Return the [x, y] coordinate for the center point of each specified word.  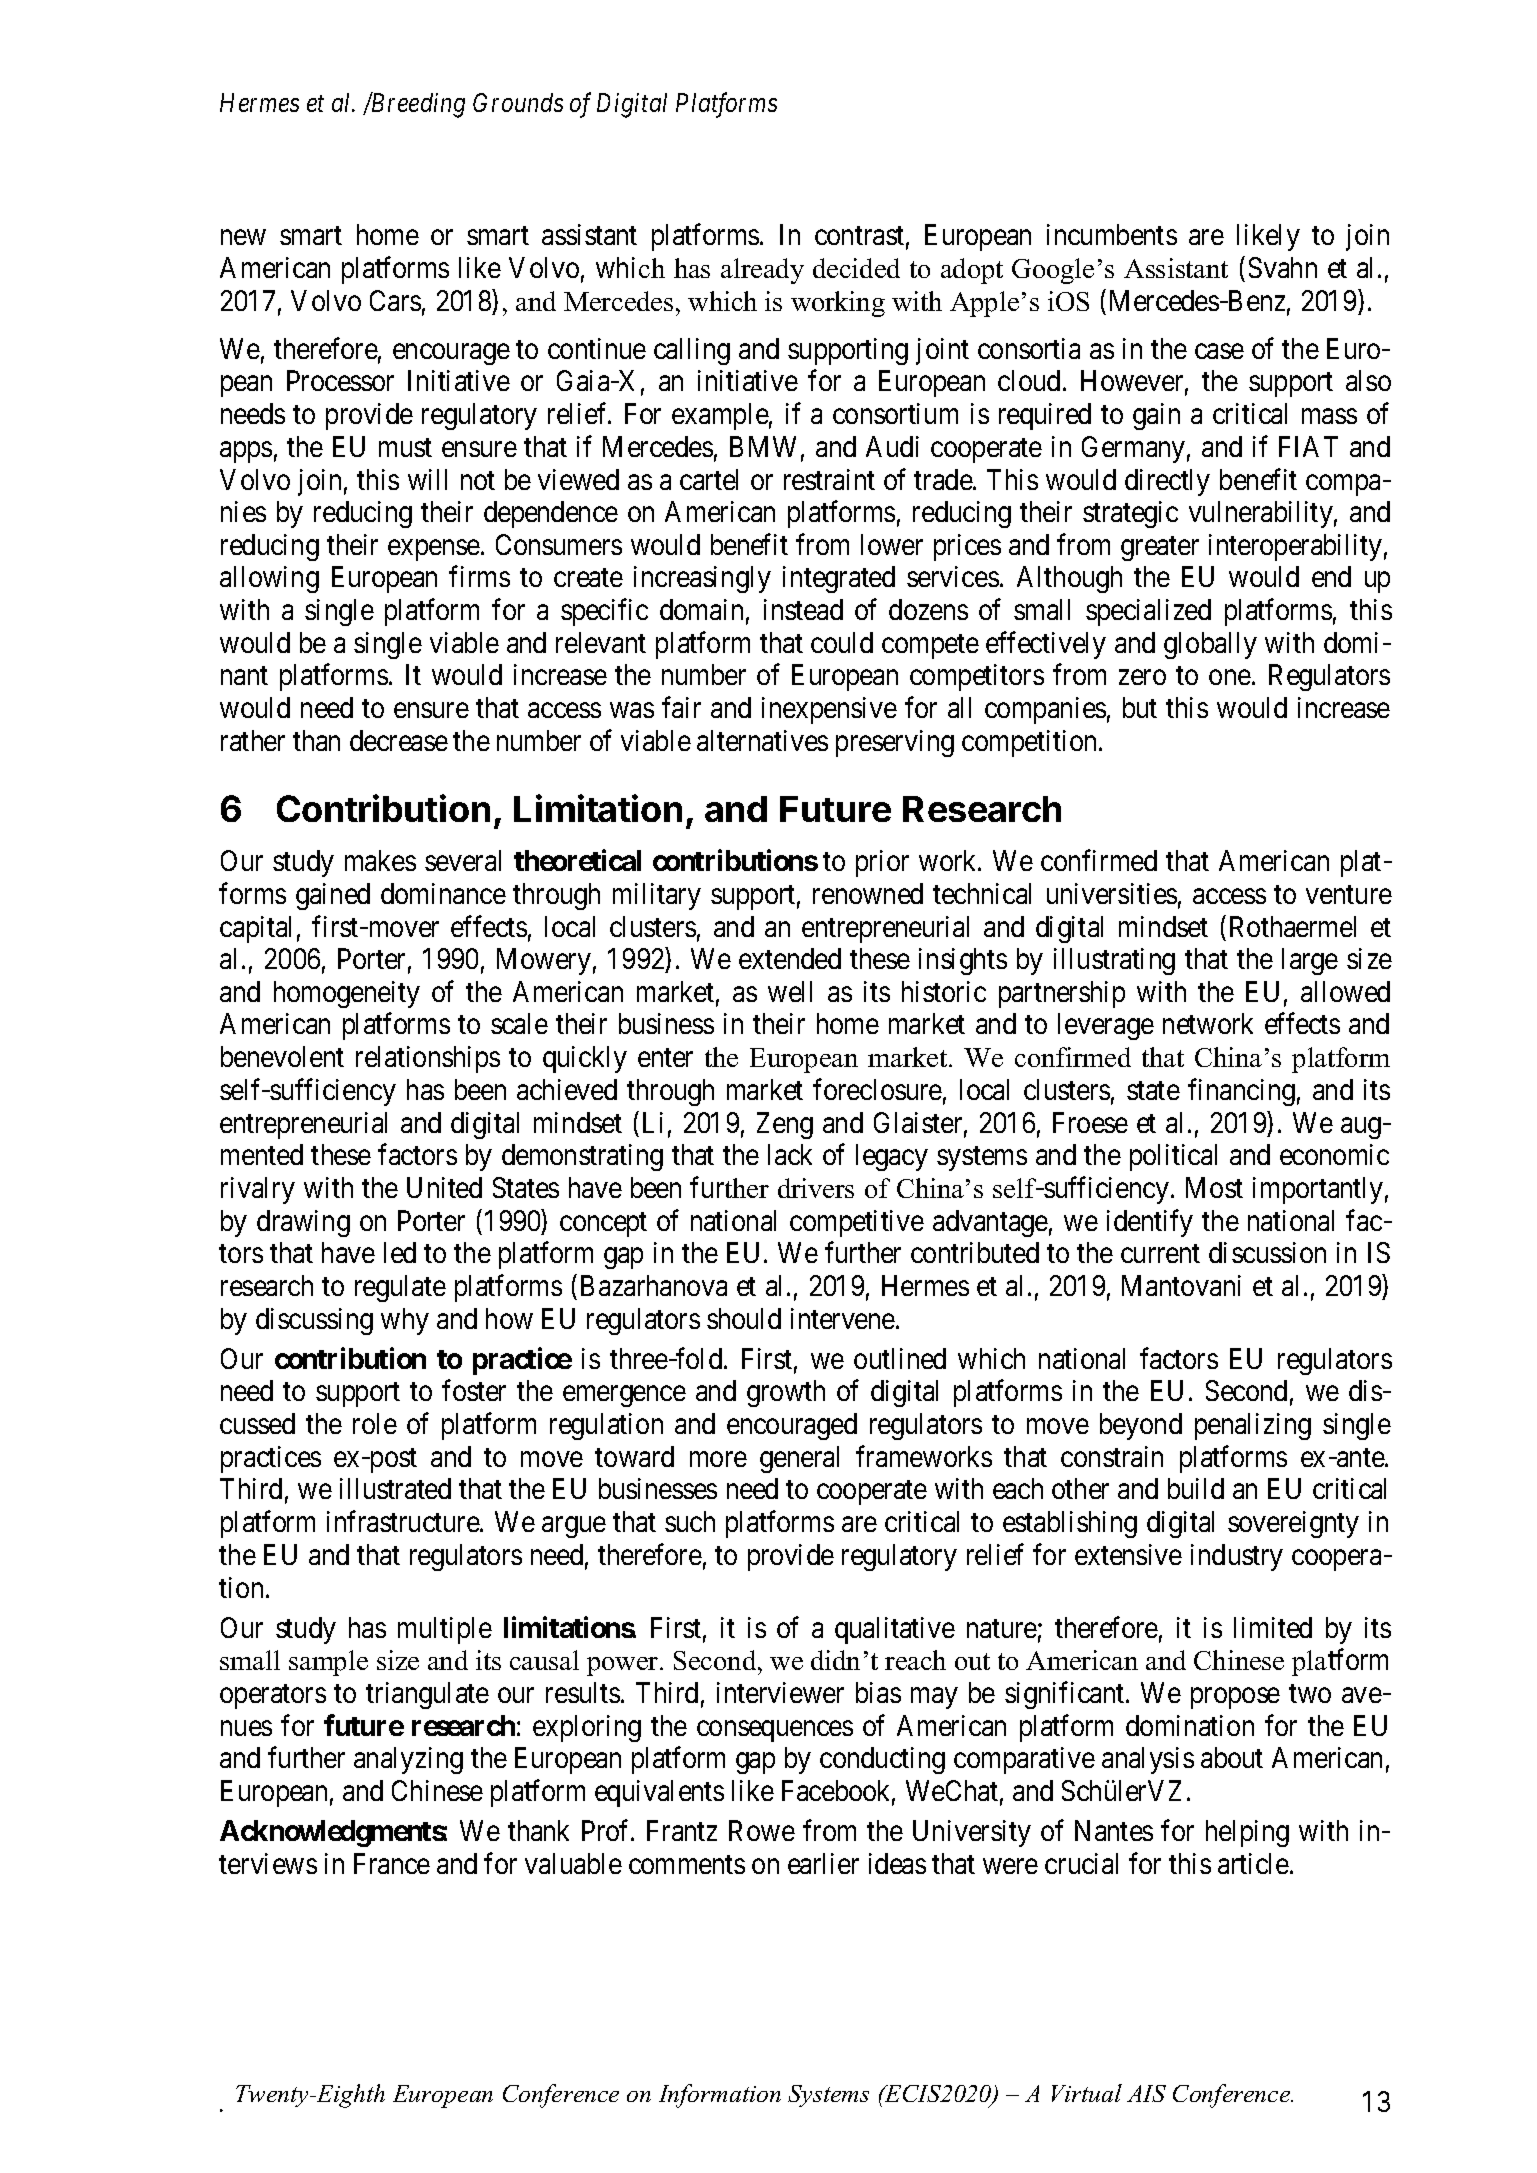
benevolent [282, 1056]
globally [1210, 645]
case [1219, 351]
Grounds [518, 102]
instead [803, 609]
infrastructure [404, 1521]
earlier [823, 1863]
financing [1241, 1092]
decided [856, 268]
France [392, 1864]
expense [434, 550]
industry [1237, 1557]
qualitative [895, 1630]
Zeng [785, 1125]
